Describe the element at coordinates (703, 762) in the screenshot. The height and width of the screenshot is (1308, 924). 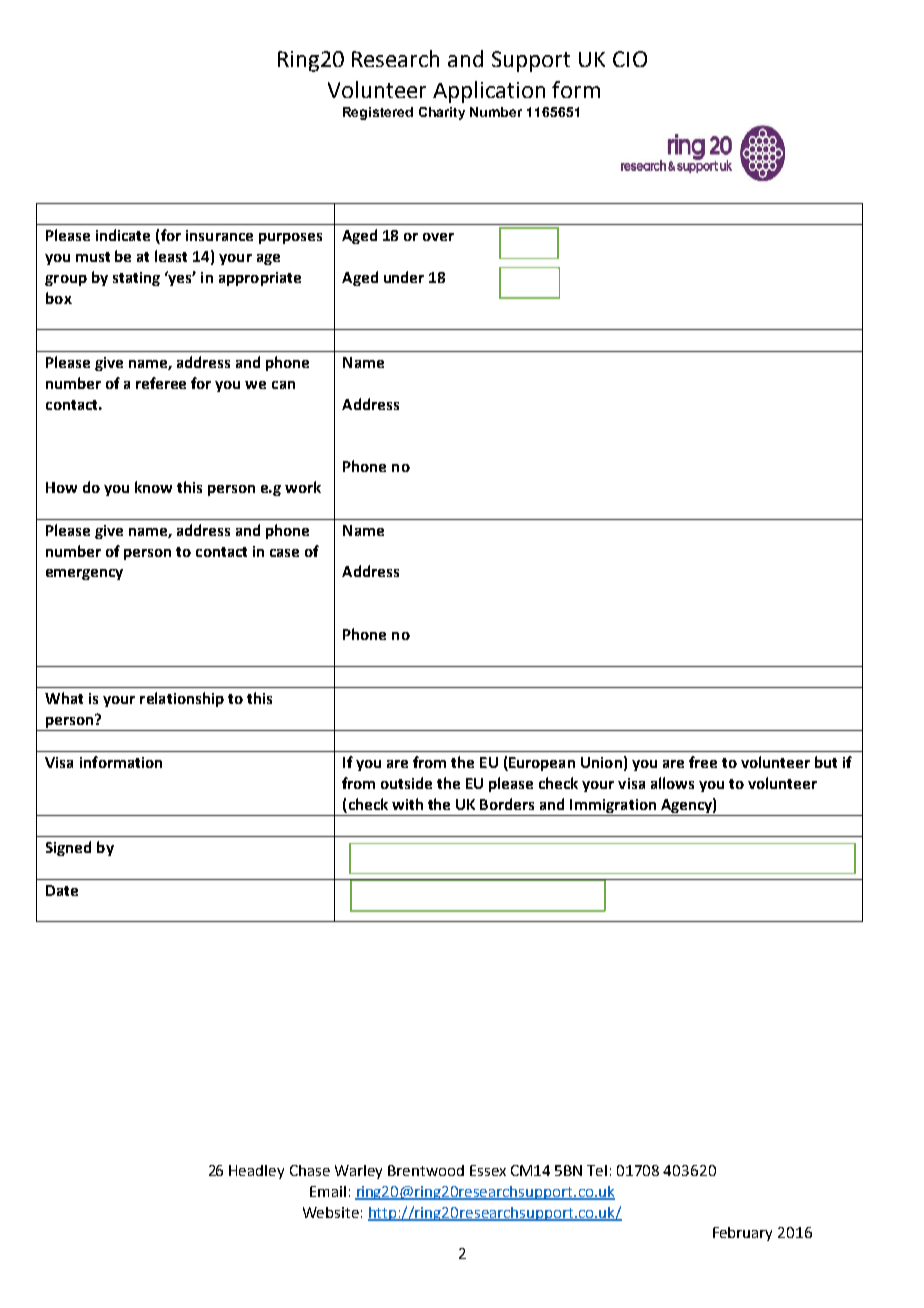
I see `free` at that location.
